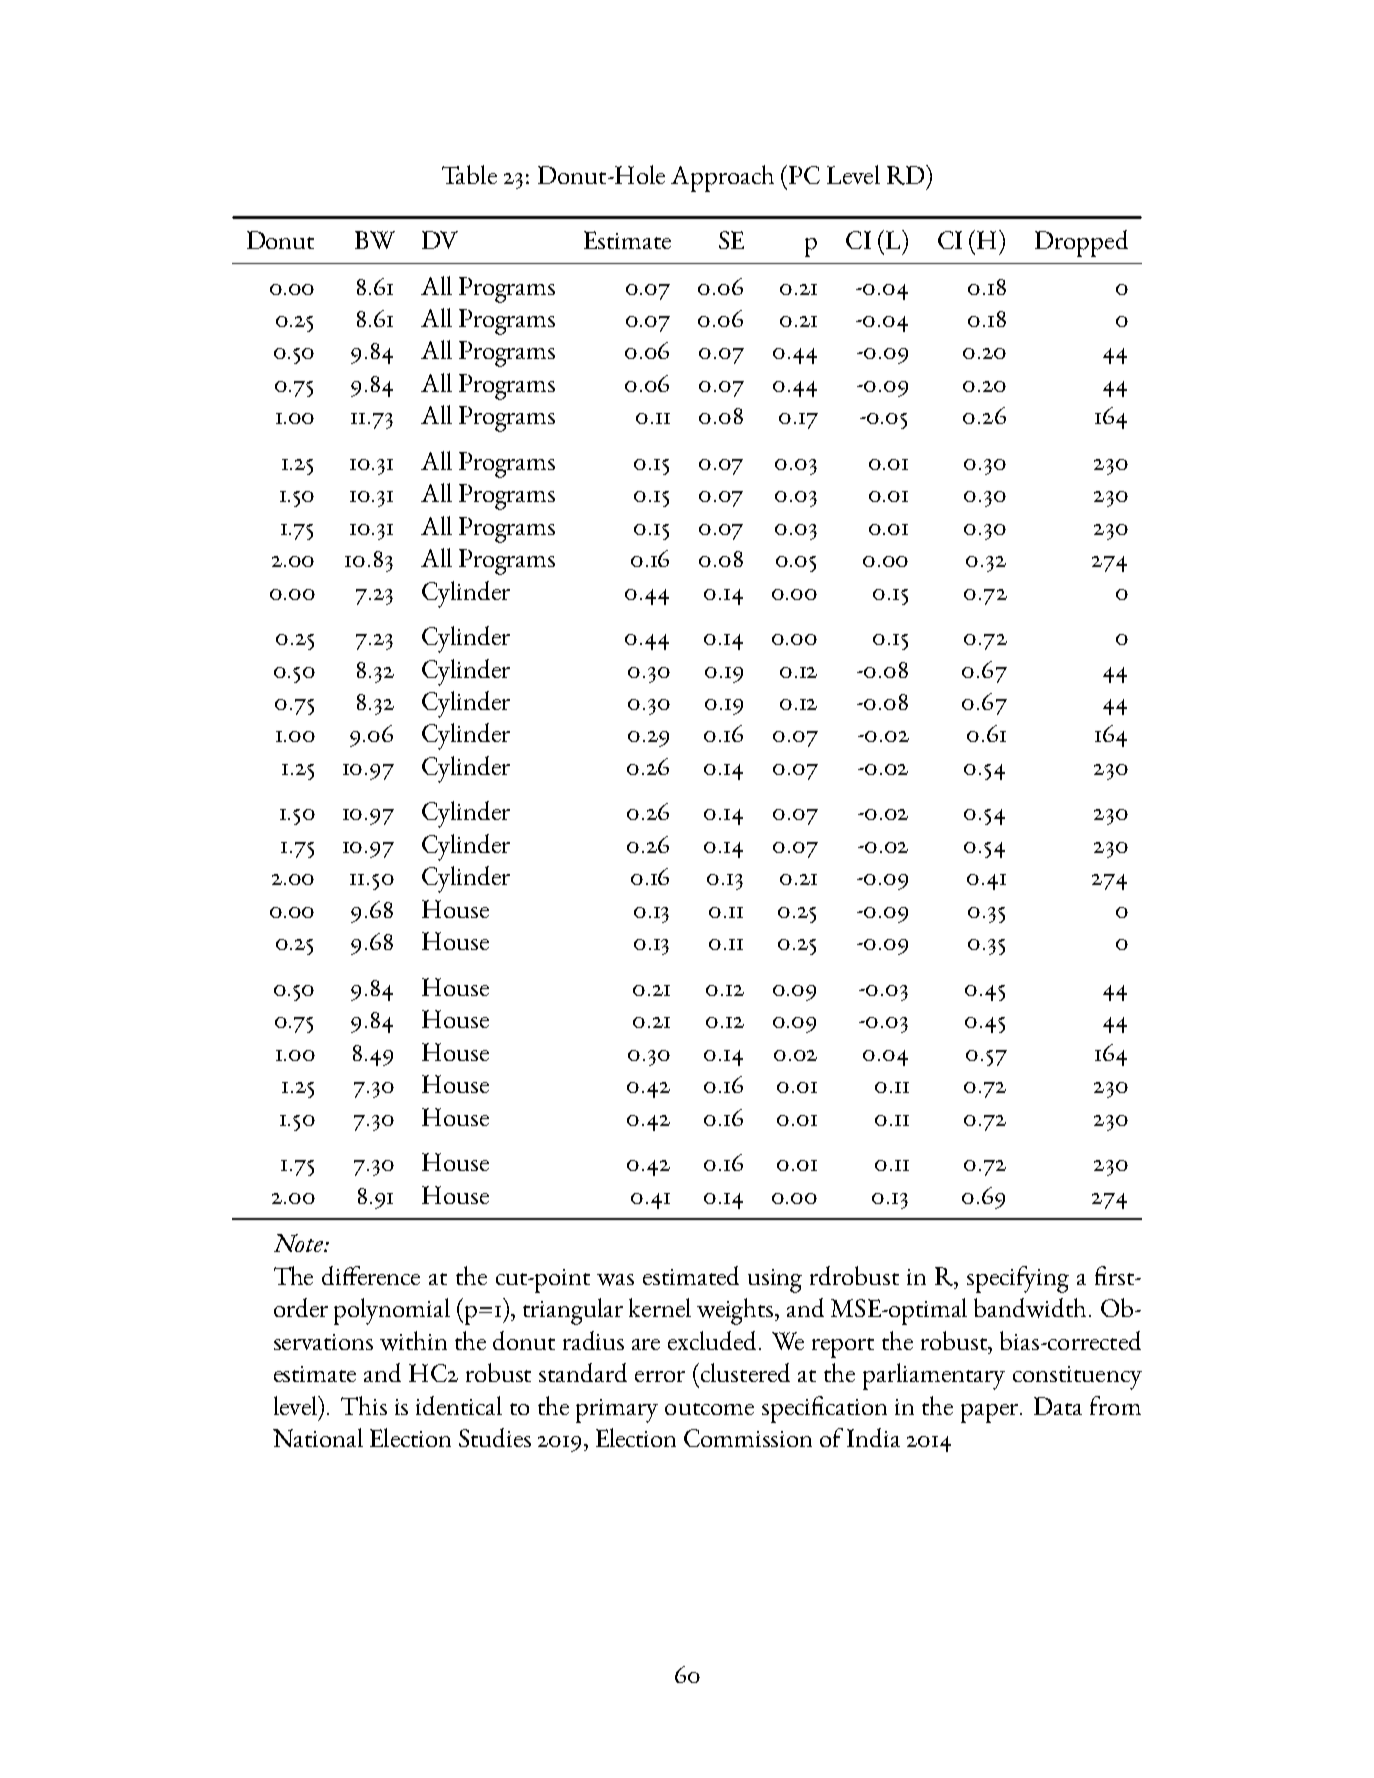  Describe the element at coordinates (1081, 243) in the document. I see `Dropped` at that location.
